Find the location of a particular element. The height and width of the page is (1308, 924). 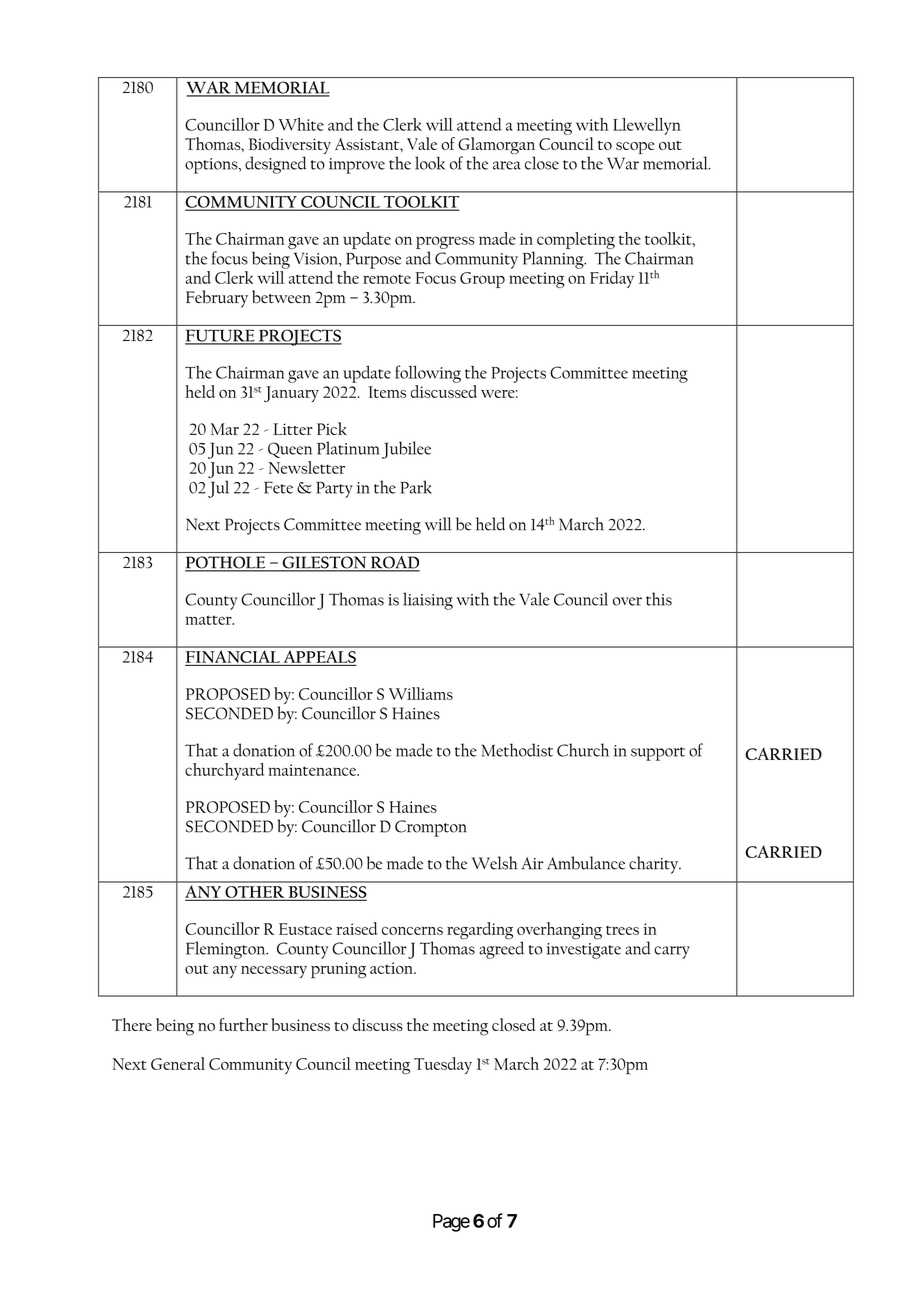

scope is located at coordinates (635, 148).
